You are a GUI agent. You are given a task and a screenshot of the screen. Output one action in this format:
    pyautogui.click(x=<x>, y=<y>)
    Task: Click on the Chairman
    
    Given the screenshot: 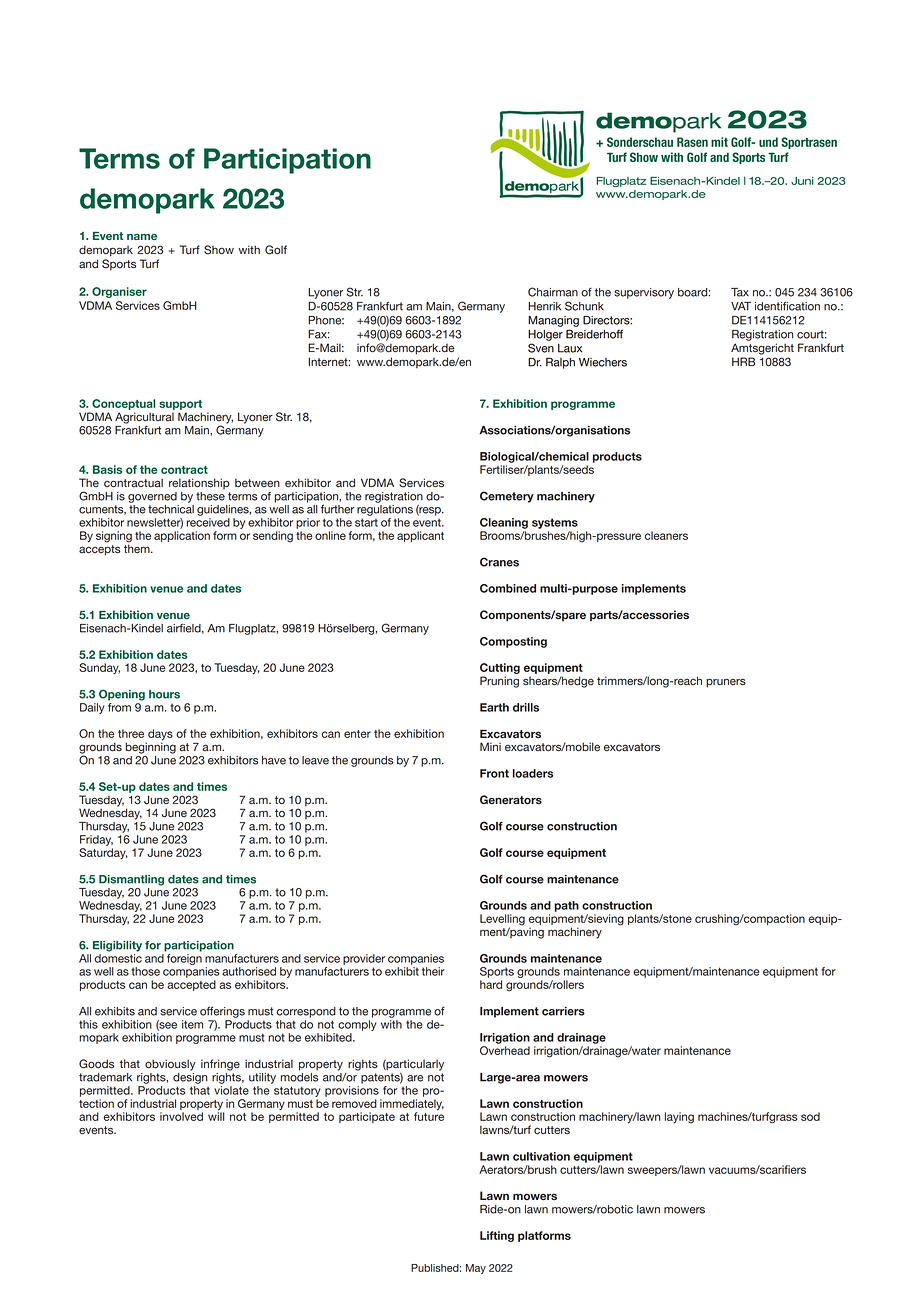 What is the action you would take?
    pyautogui.click(x=553, y=292)
